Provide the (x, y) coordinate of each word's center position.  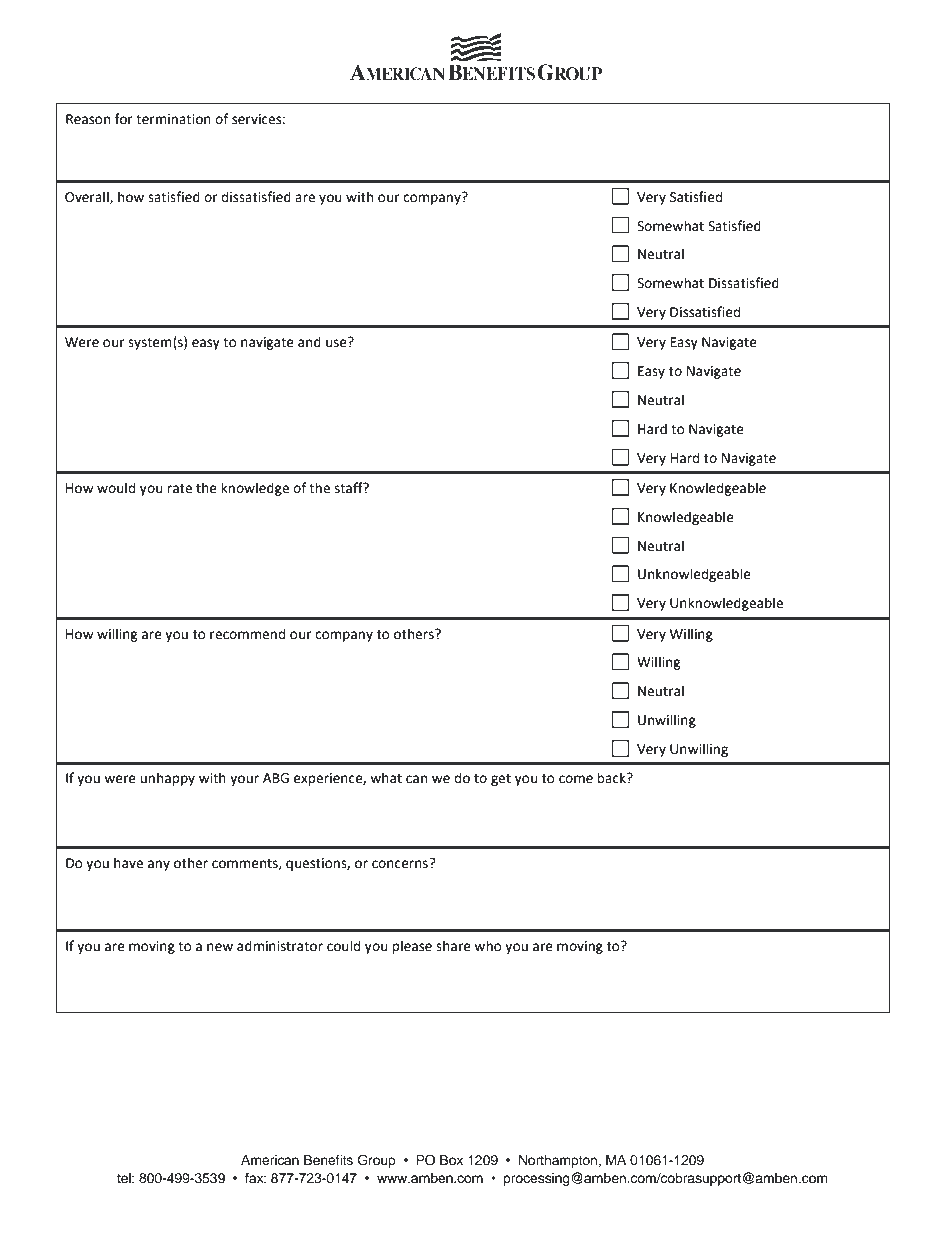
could (343, 946)
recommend (247, 634)
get (501, 780)
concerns (401, 863)
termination (173, 119)
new (220, 947)
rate (179, 489)
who (488, 946)
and (309, 342)
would (116, 488)
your (244, 780)
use (336, 343)
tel (125, 1178)
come (576, 779)
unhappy (167, 779)
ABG (276, 778)
